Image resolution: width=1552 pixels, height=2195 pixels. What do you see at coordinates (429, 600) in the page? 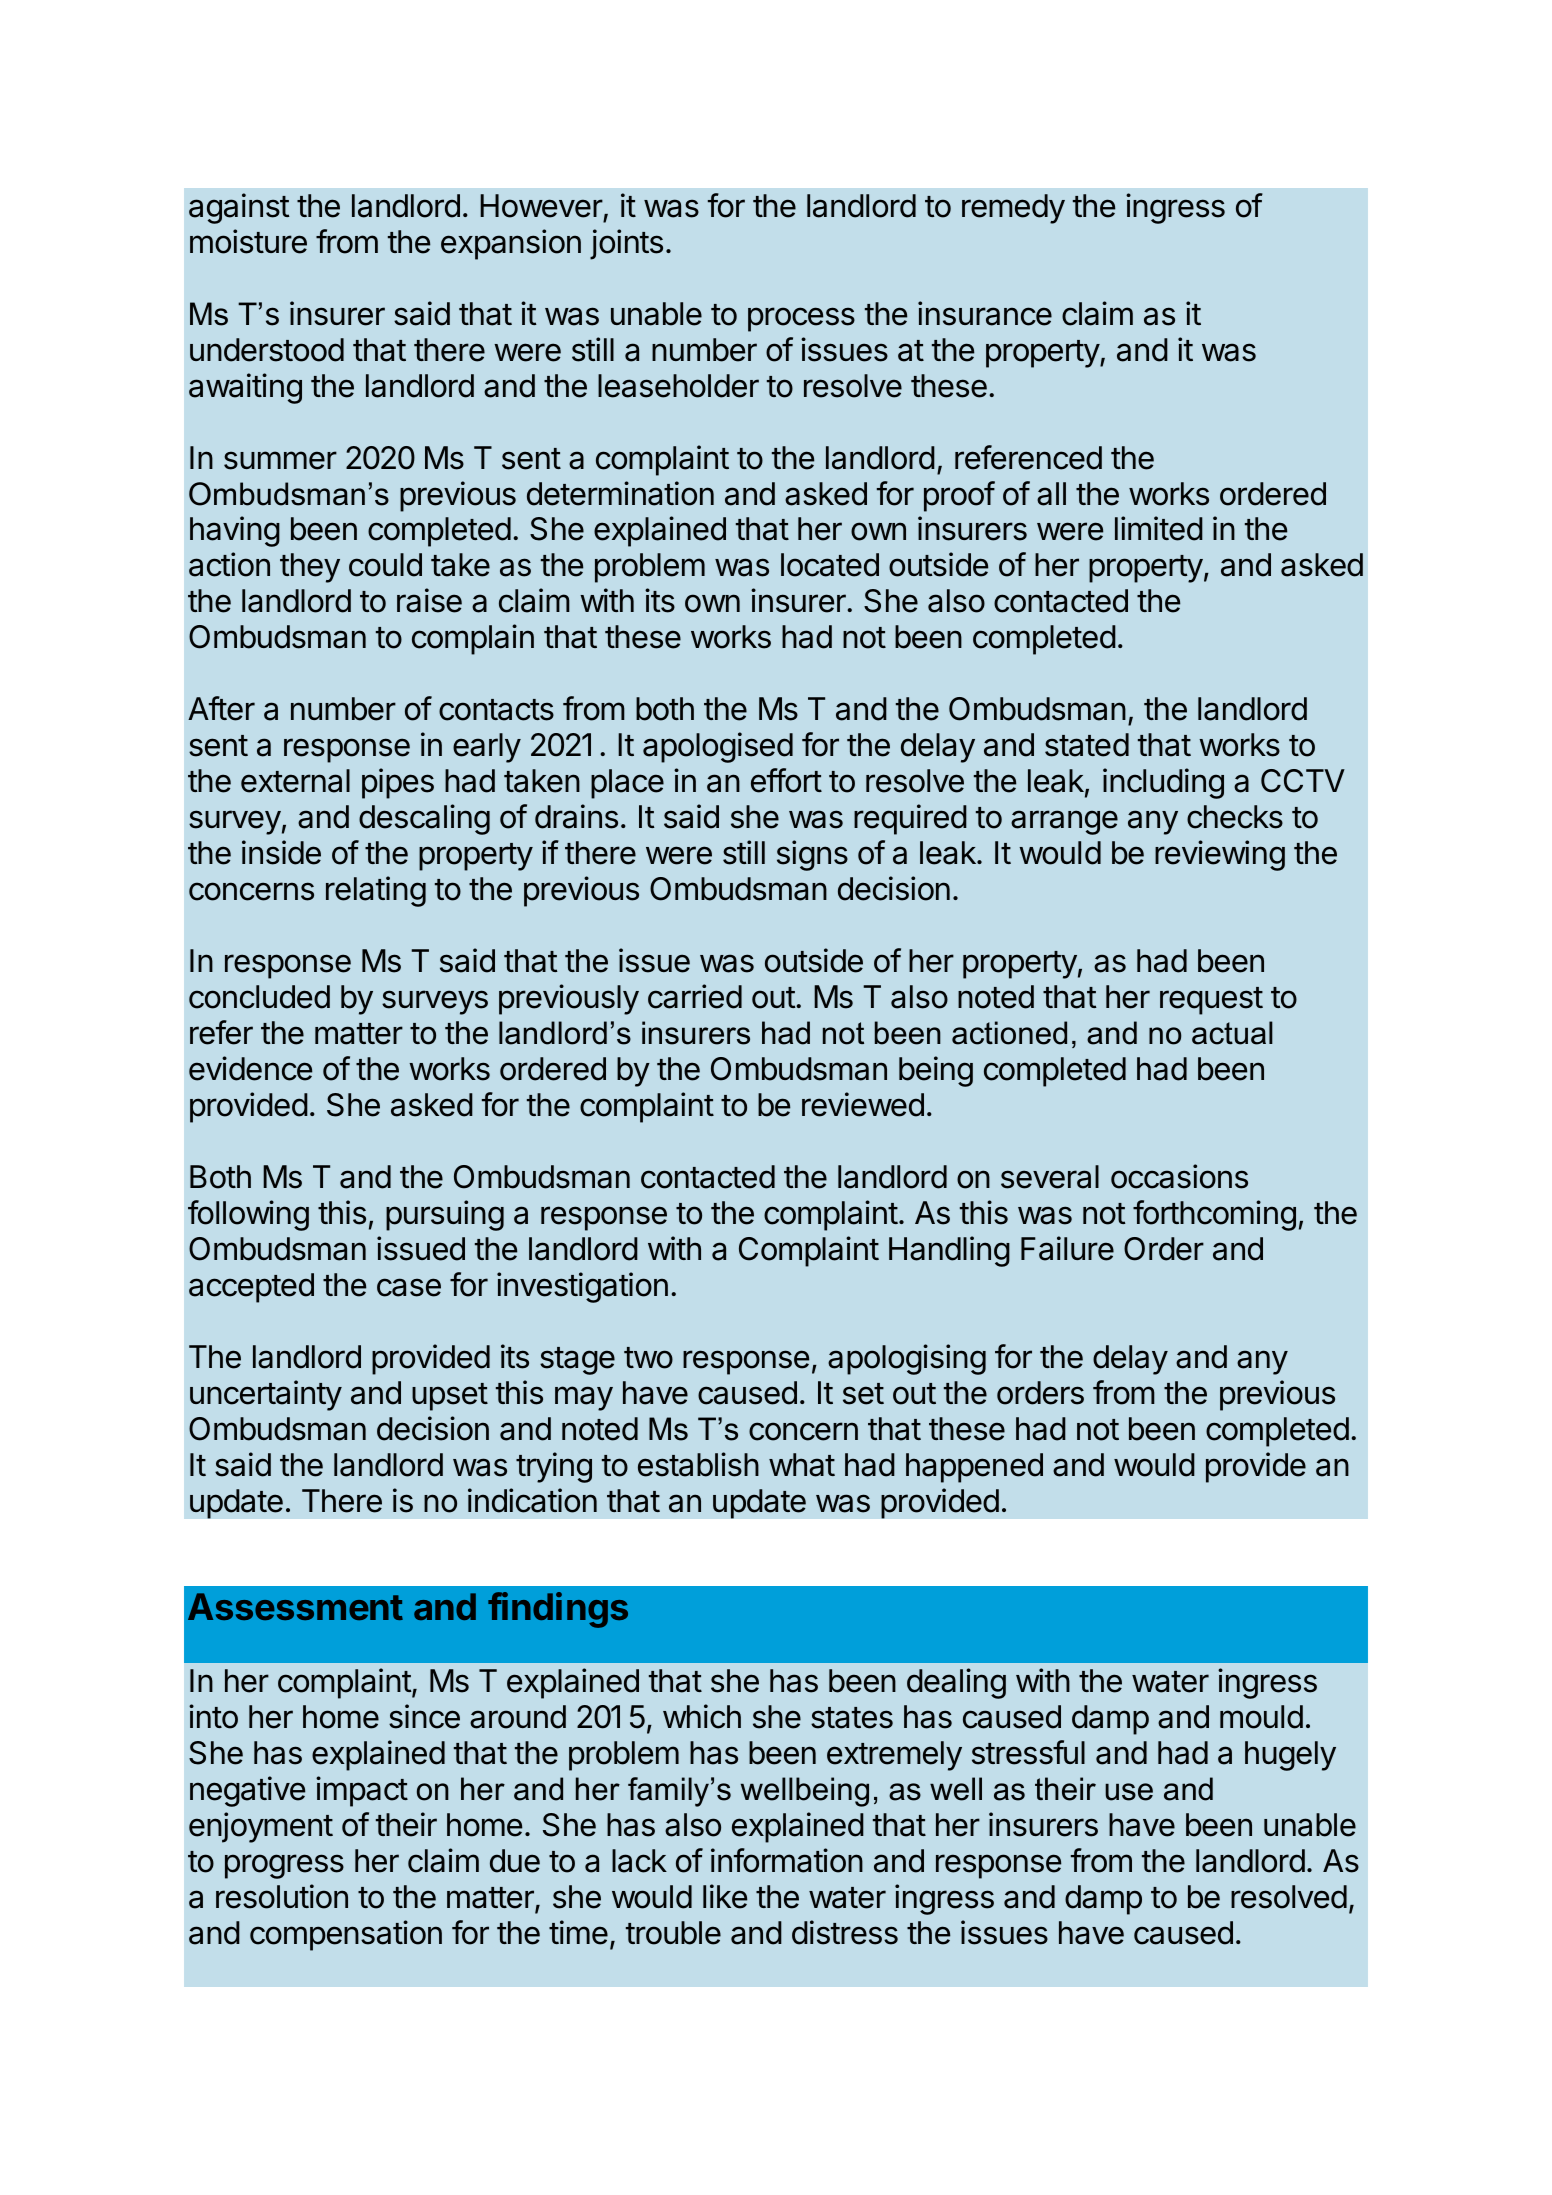
I see `raise` at bounding box center [429, 600].
